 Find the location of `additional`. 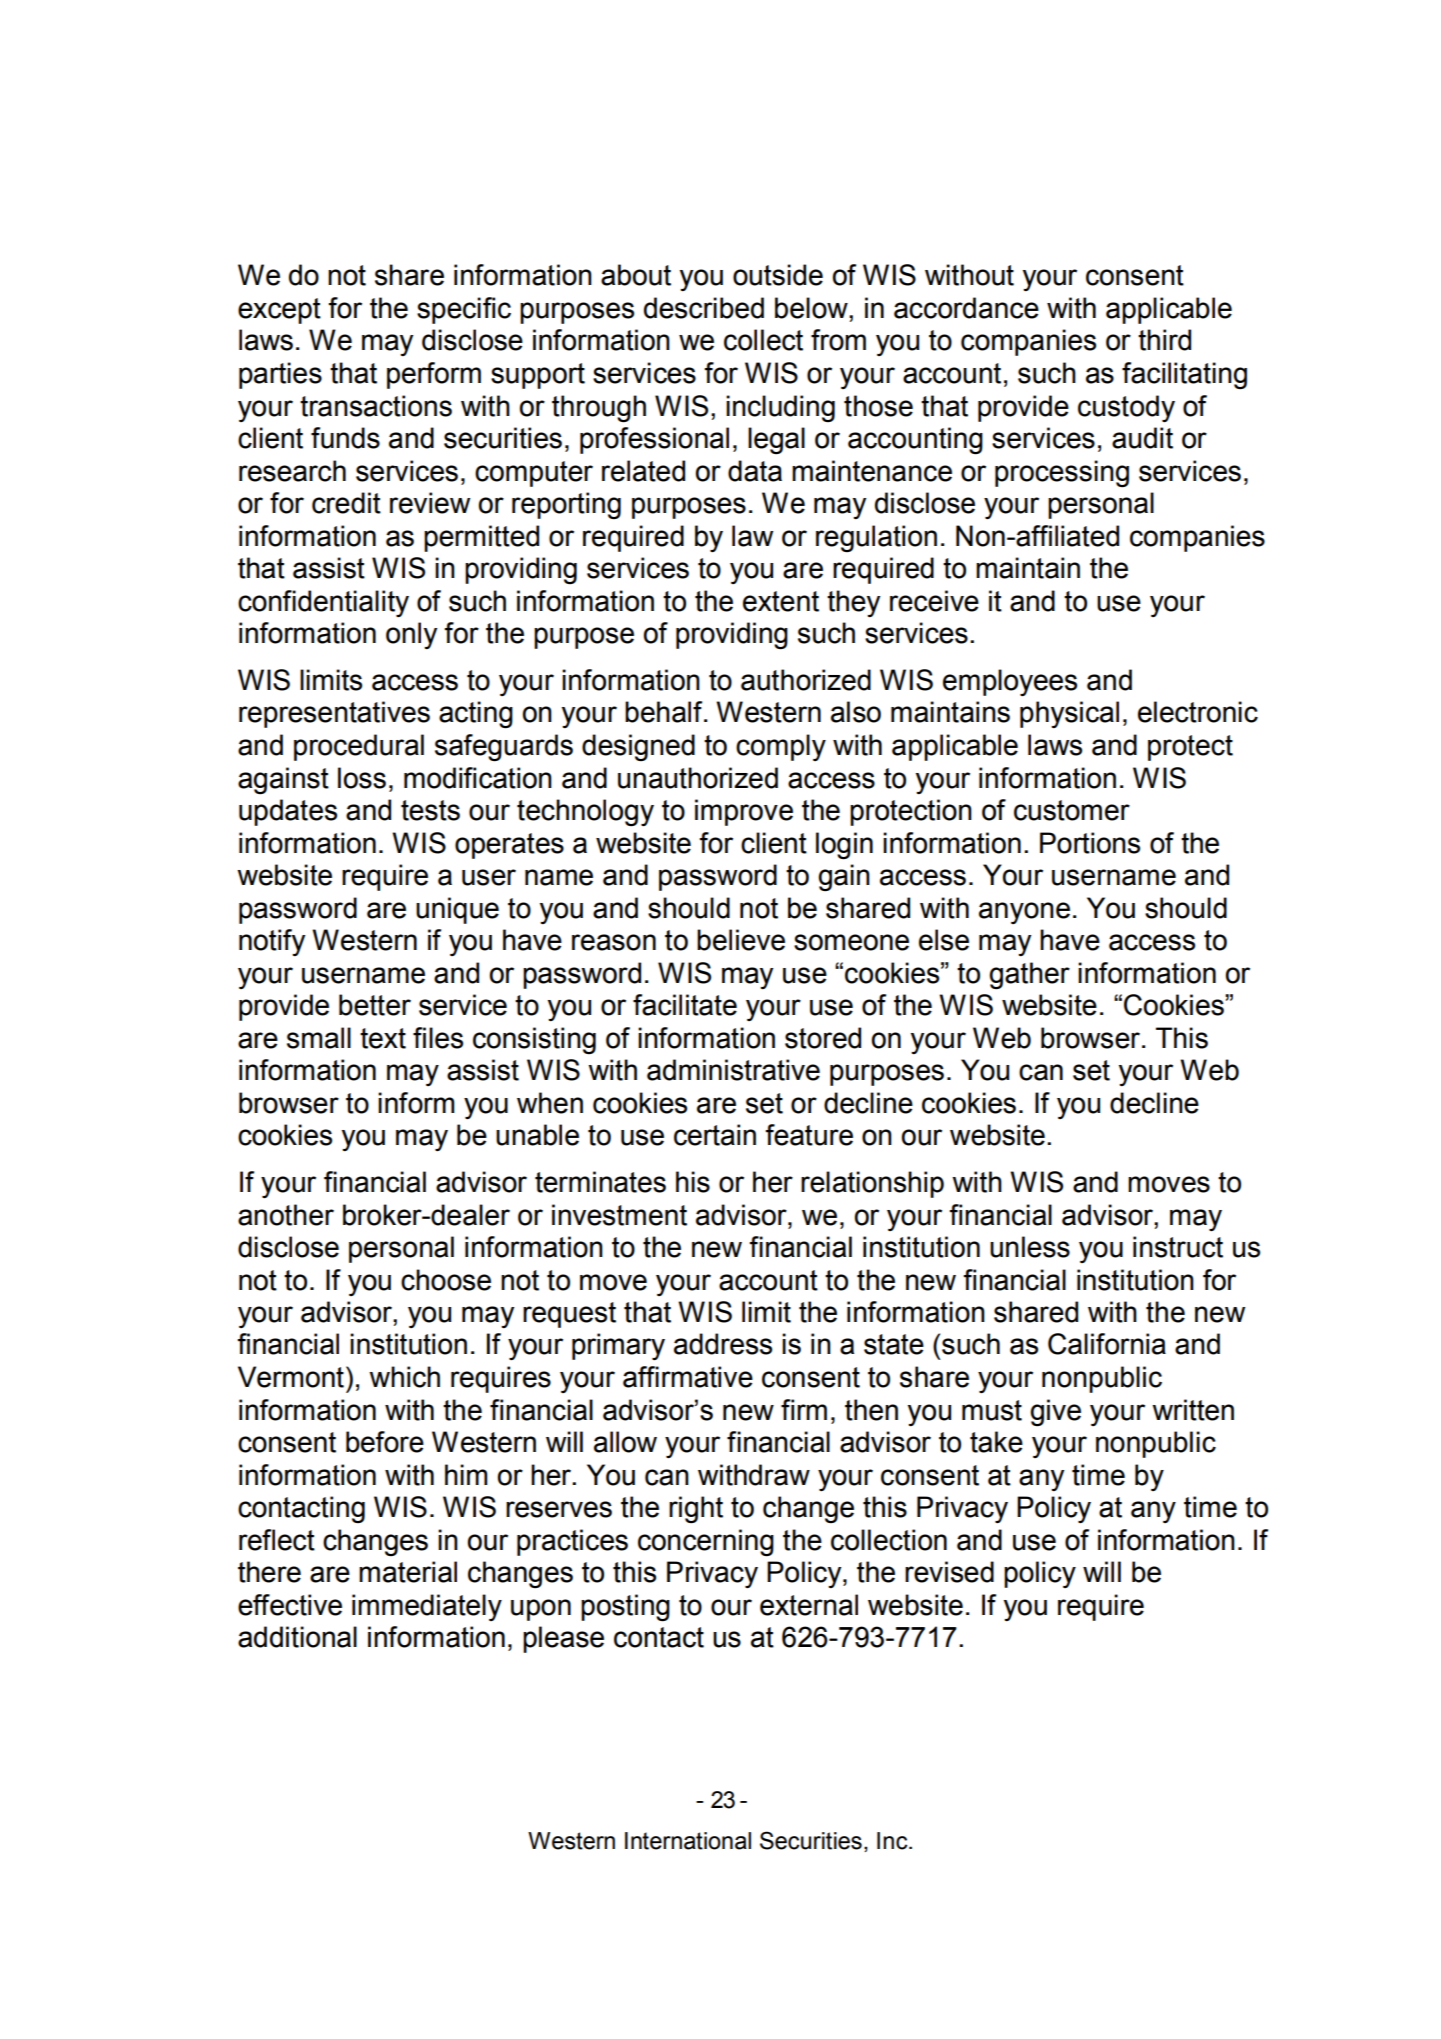

additional is located at coordinates (297, 1637).
